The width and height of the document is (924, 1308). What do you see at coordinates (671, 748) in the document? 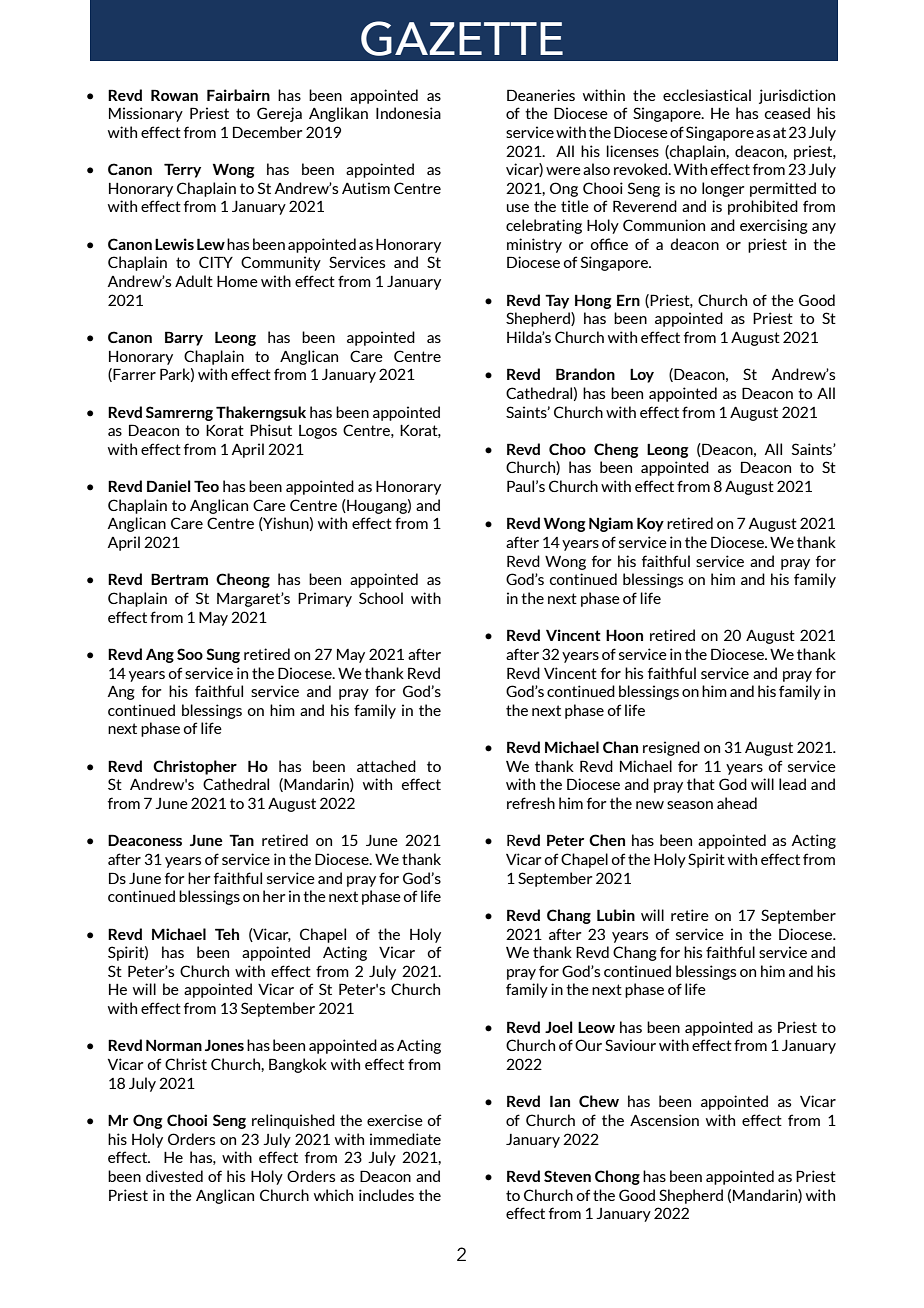
I see `resigned` at bounding box center [671, 748].
